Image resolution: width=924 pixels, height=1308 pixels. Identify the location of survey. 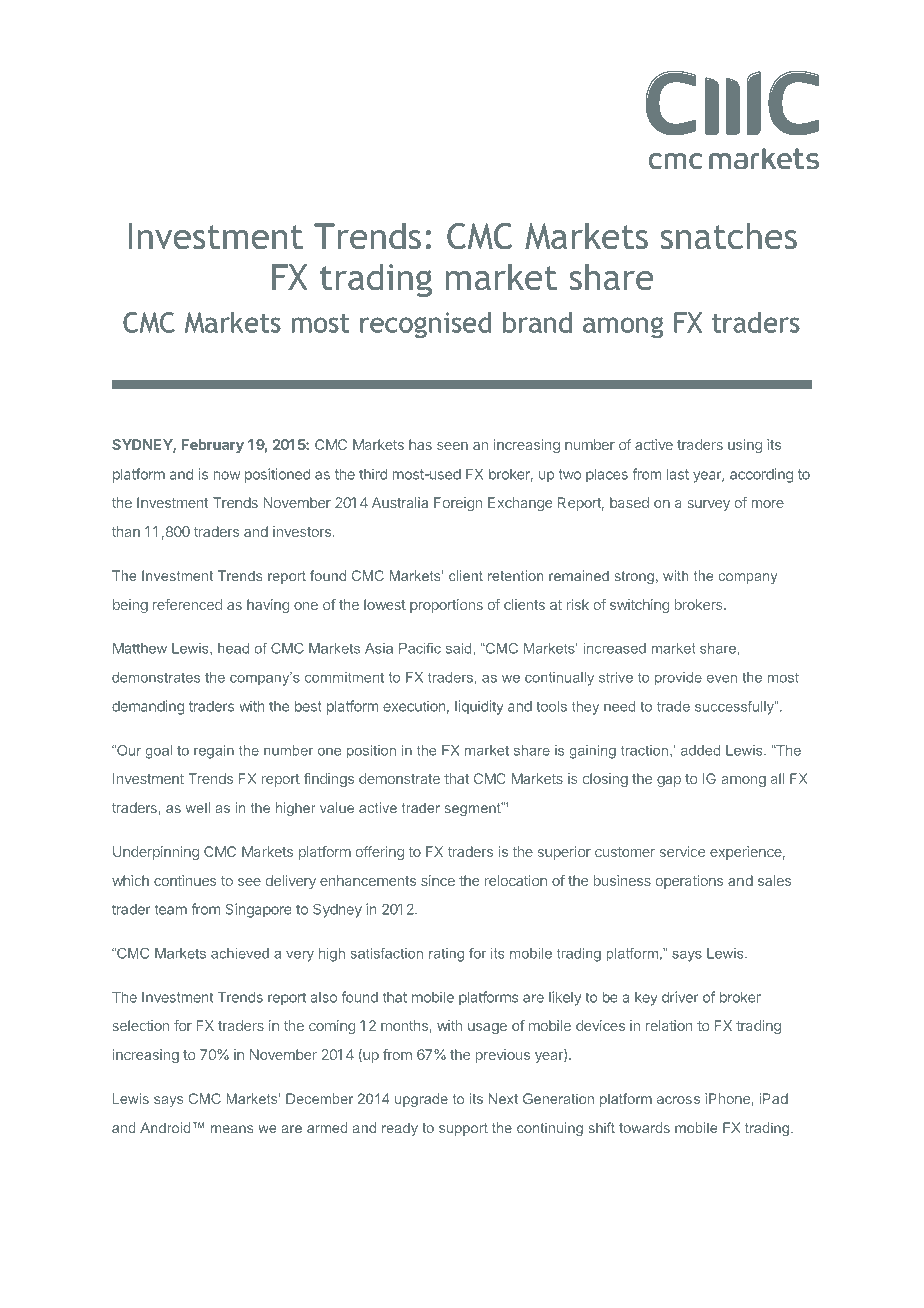
(708, 505).
